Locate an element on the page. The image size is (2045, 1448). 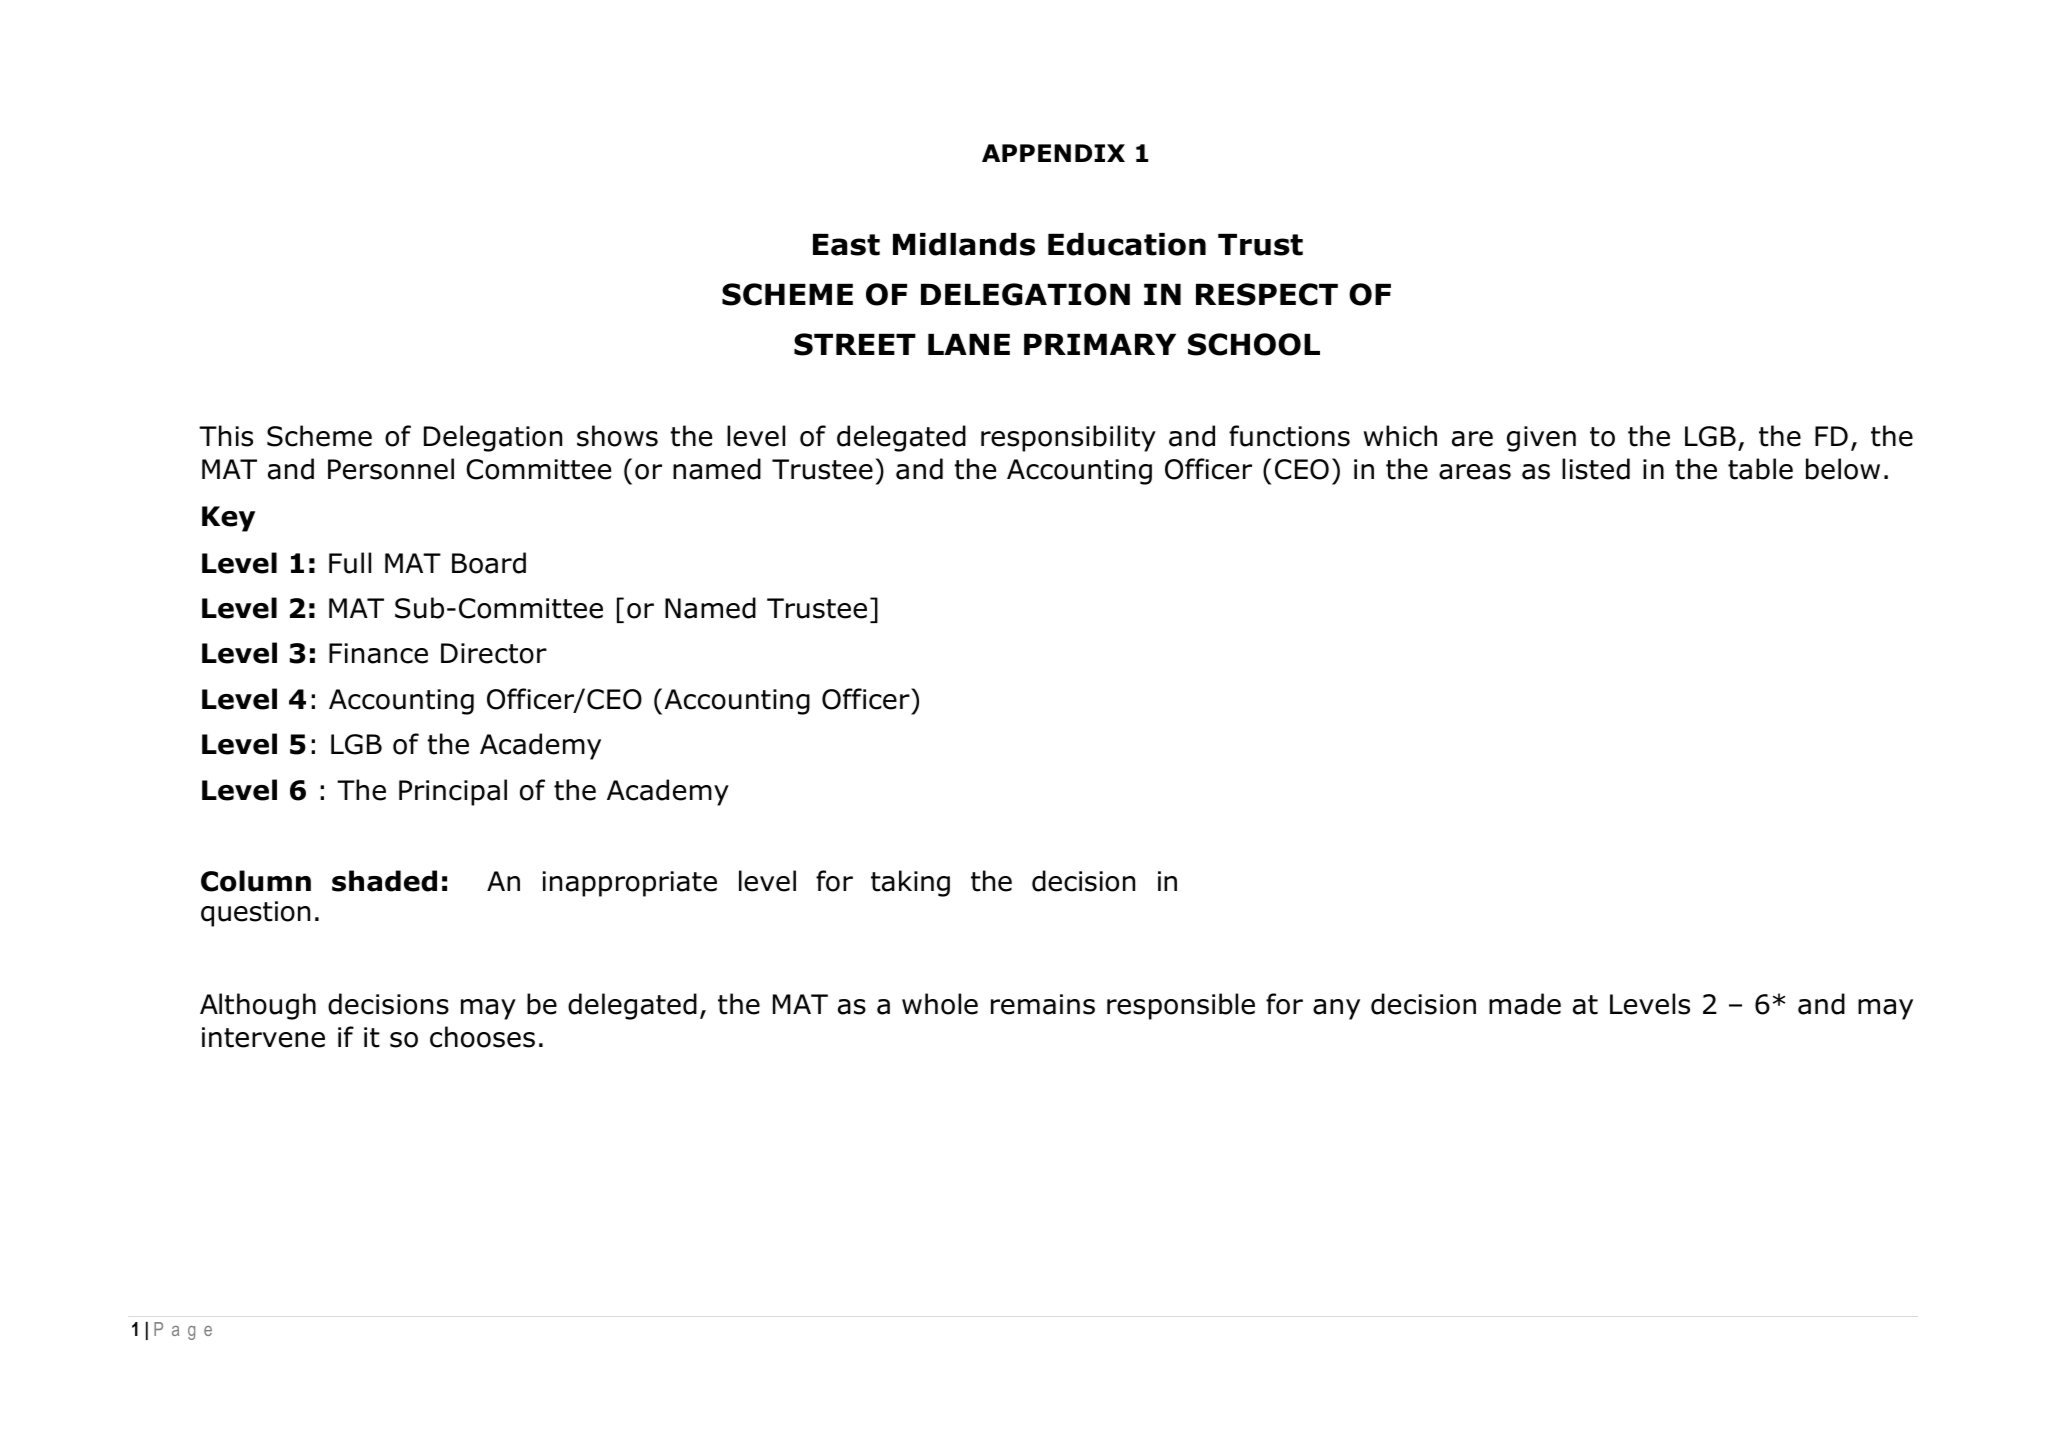
listed is located at coordinates (1596, 469).
